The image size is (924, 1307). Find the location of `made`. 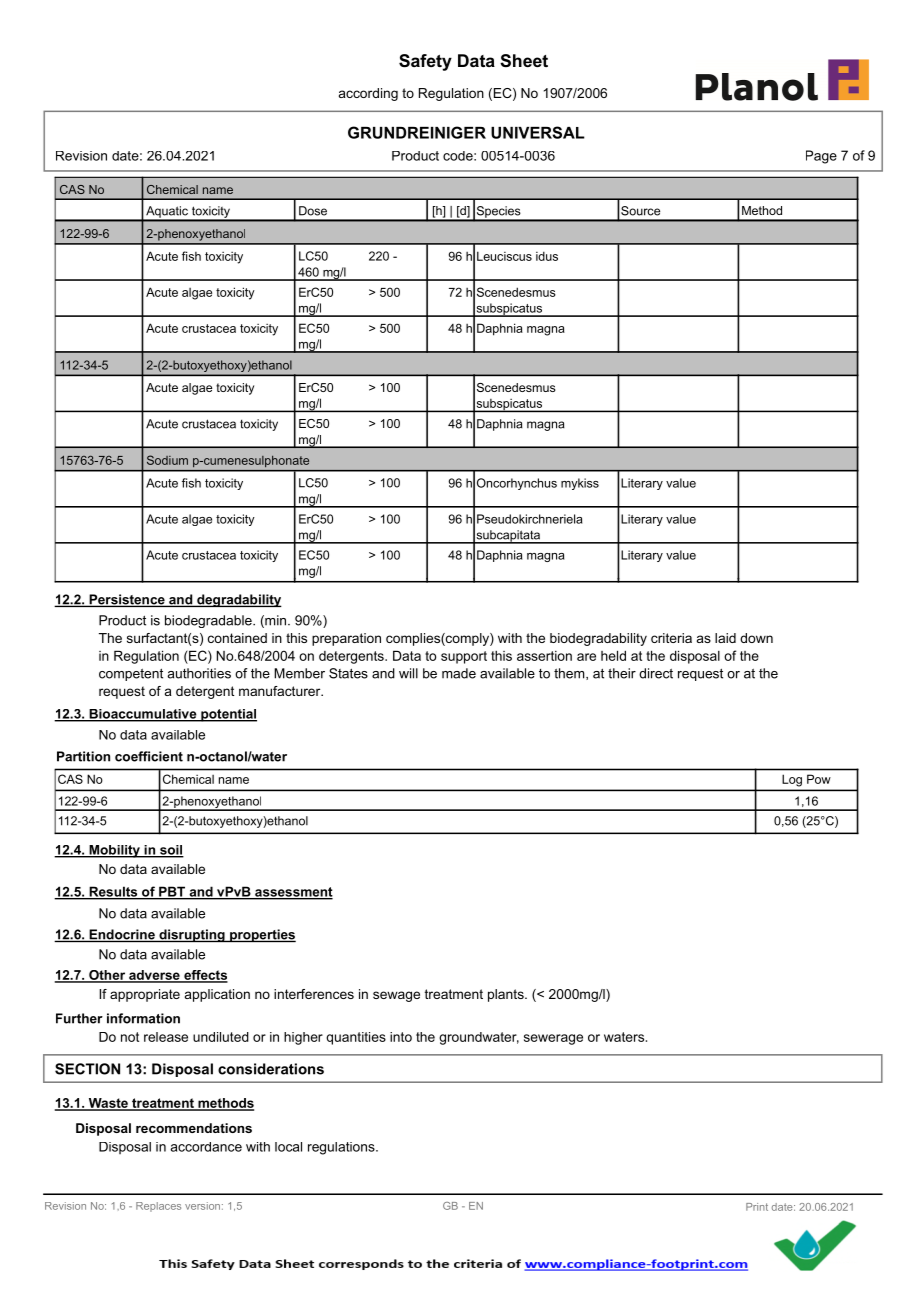

made is located at coordinates (459, 673).
